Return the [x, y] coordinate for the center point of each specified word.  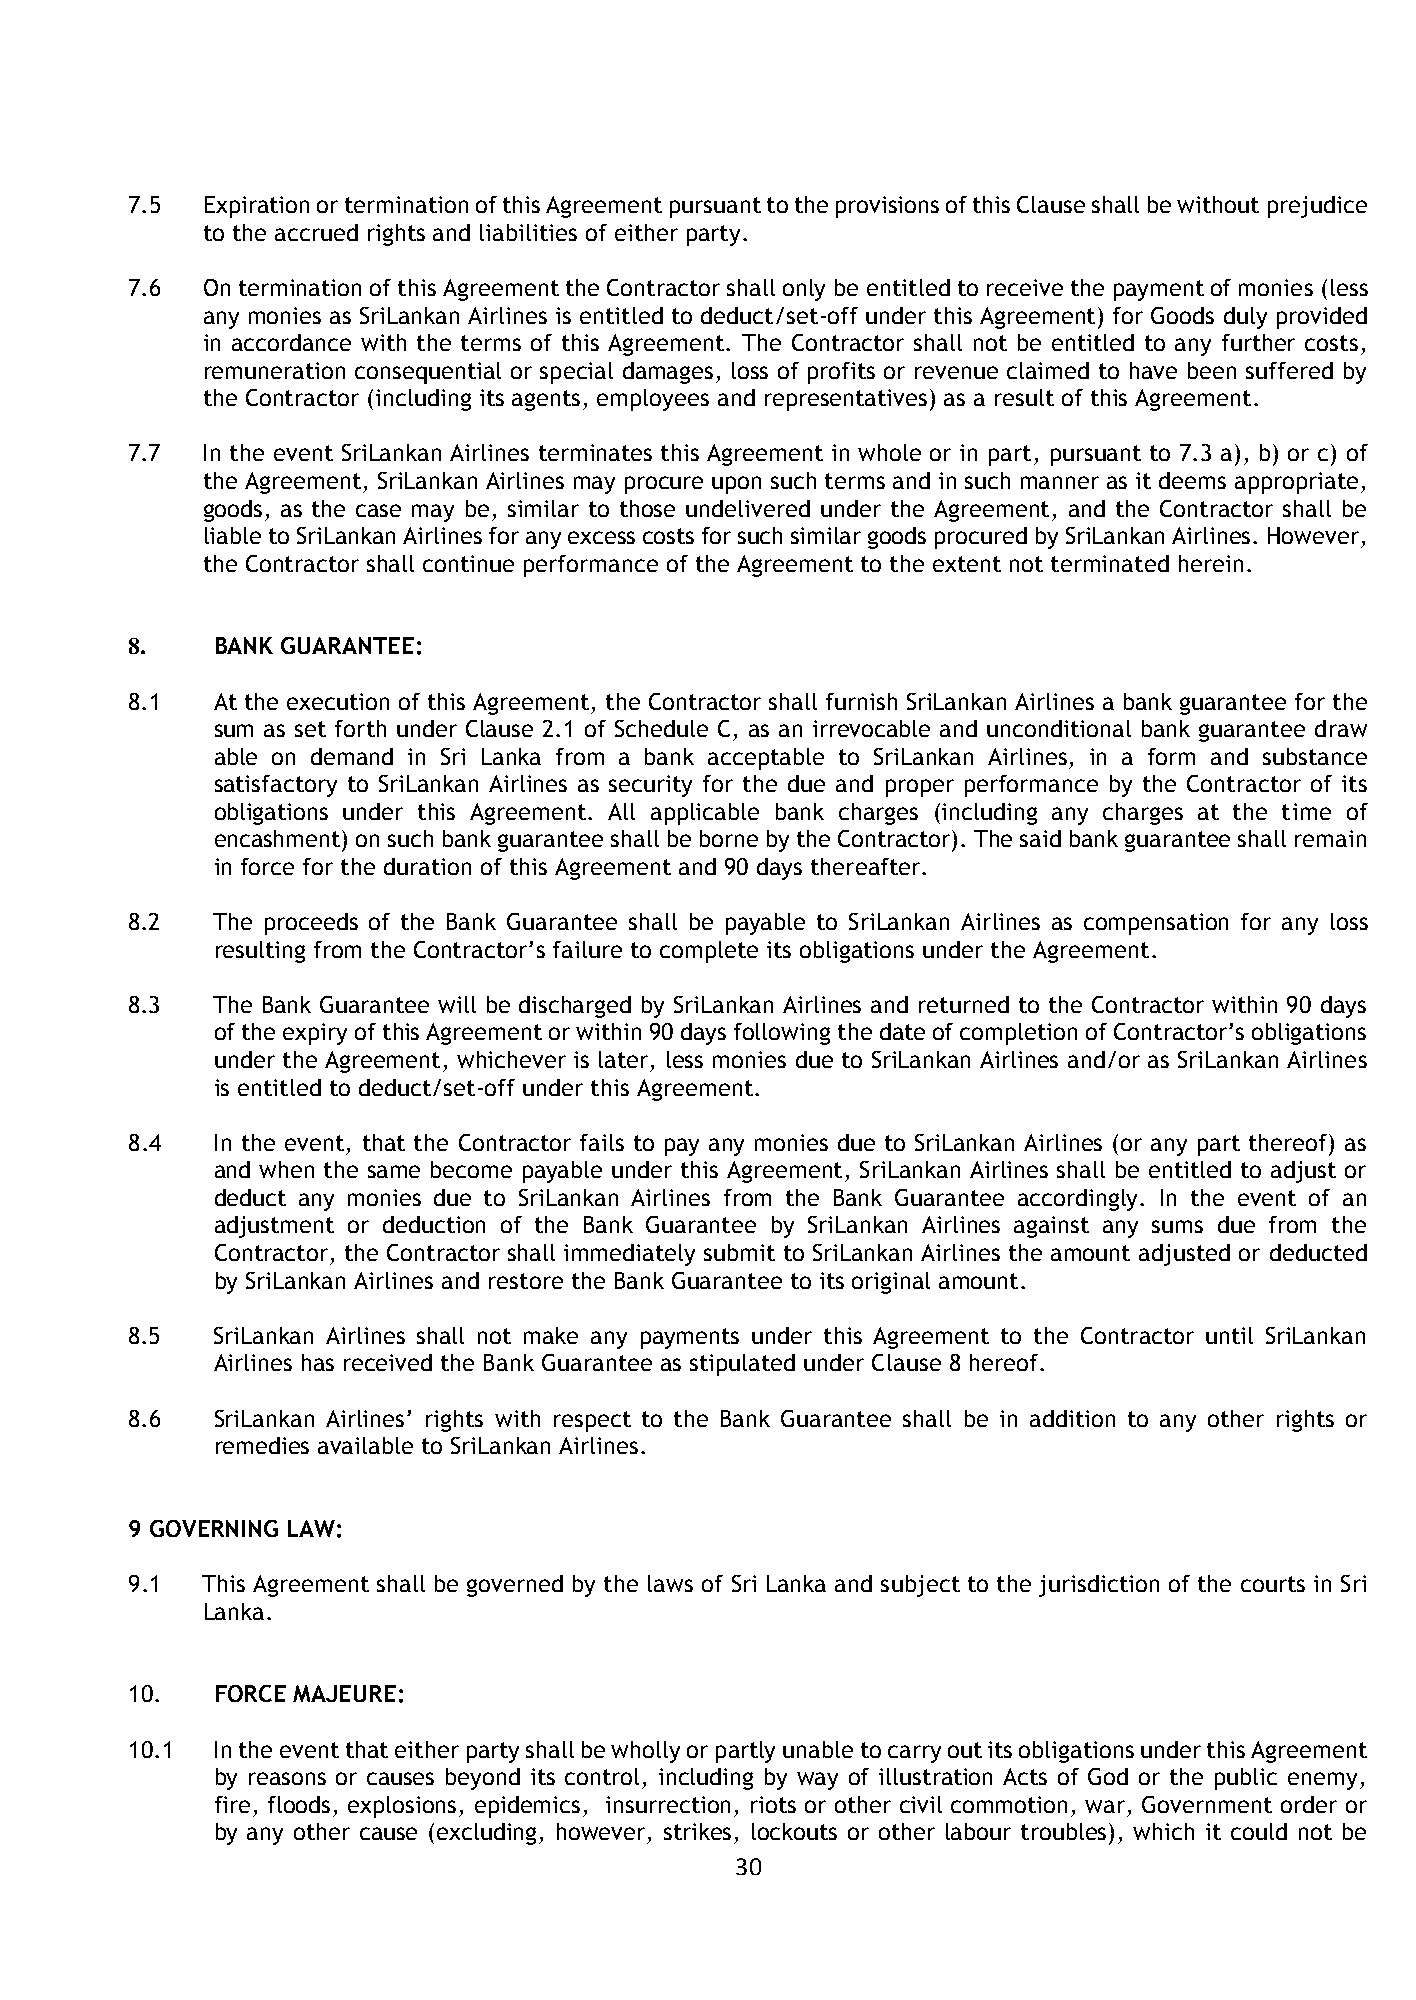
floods [299, 1804]
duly [1245, 318]
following [782, 1034]
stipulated [742, 1365]
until [1229, 1335]
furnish [861, 701]
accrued [316, 232]
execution [338, 701]
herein [1211, 563]
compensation [1156, 924]
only [804, 290]
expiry [315, 1034]
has [318, 1362]
